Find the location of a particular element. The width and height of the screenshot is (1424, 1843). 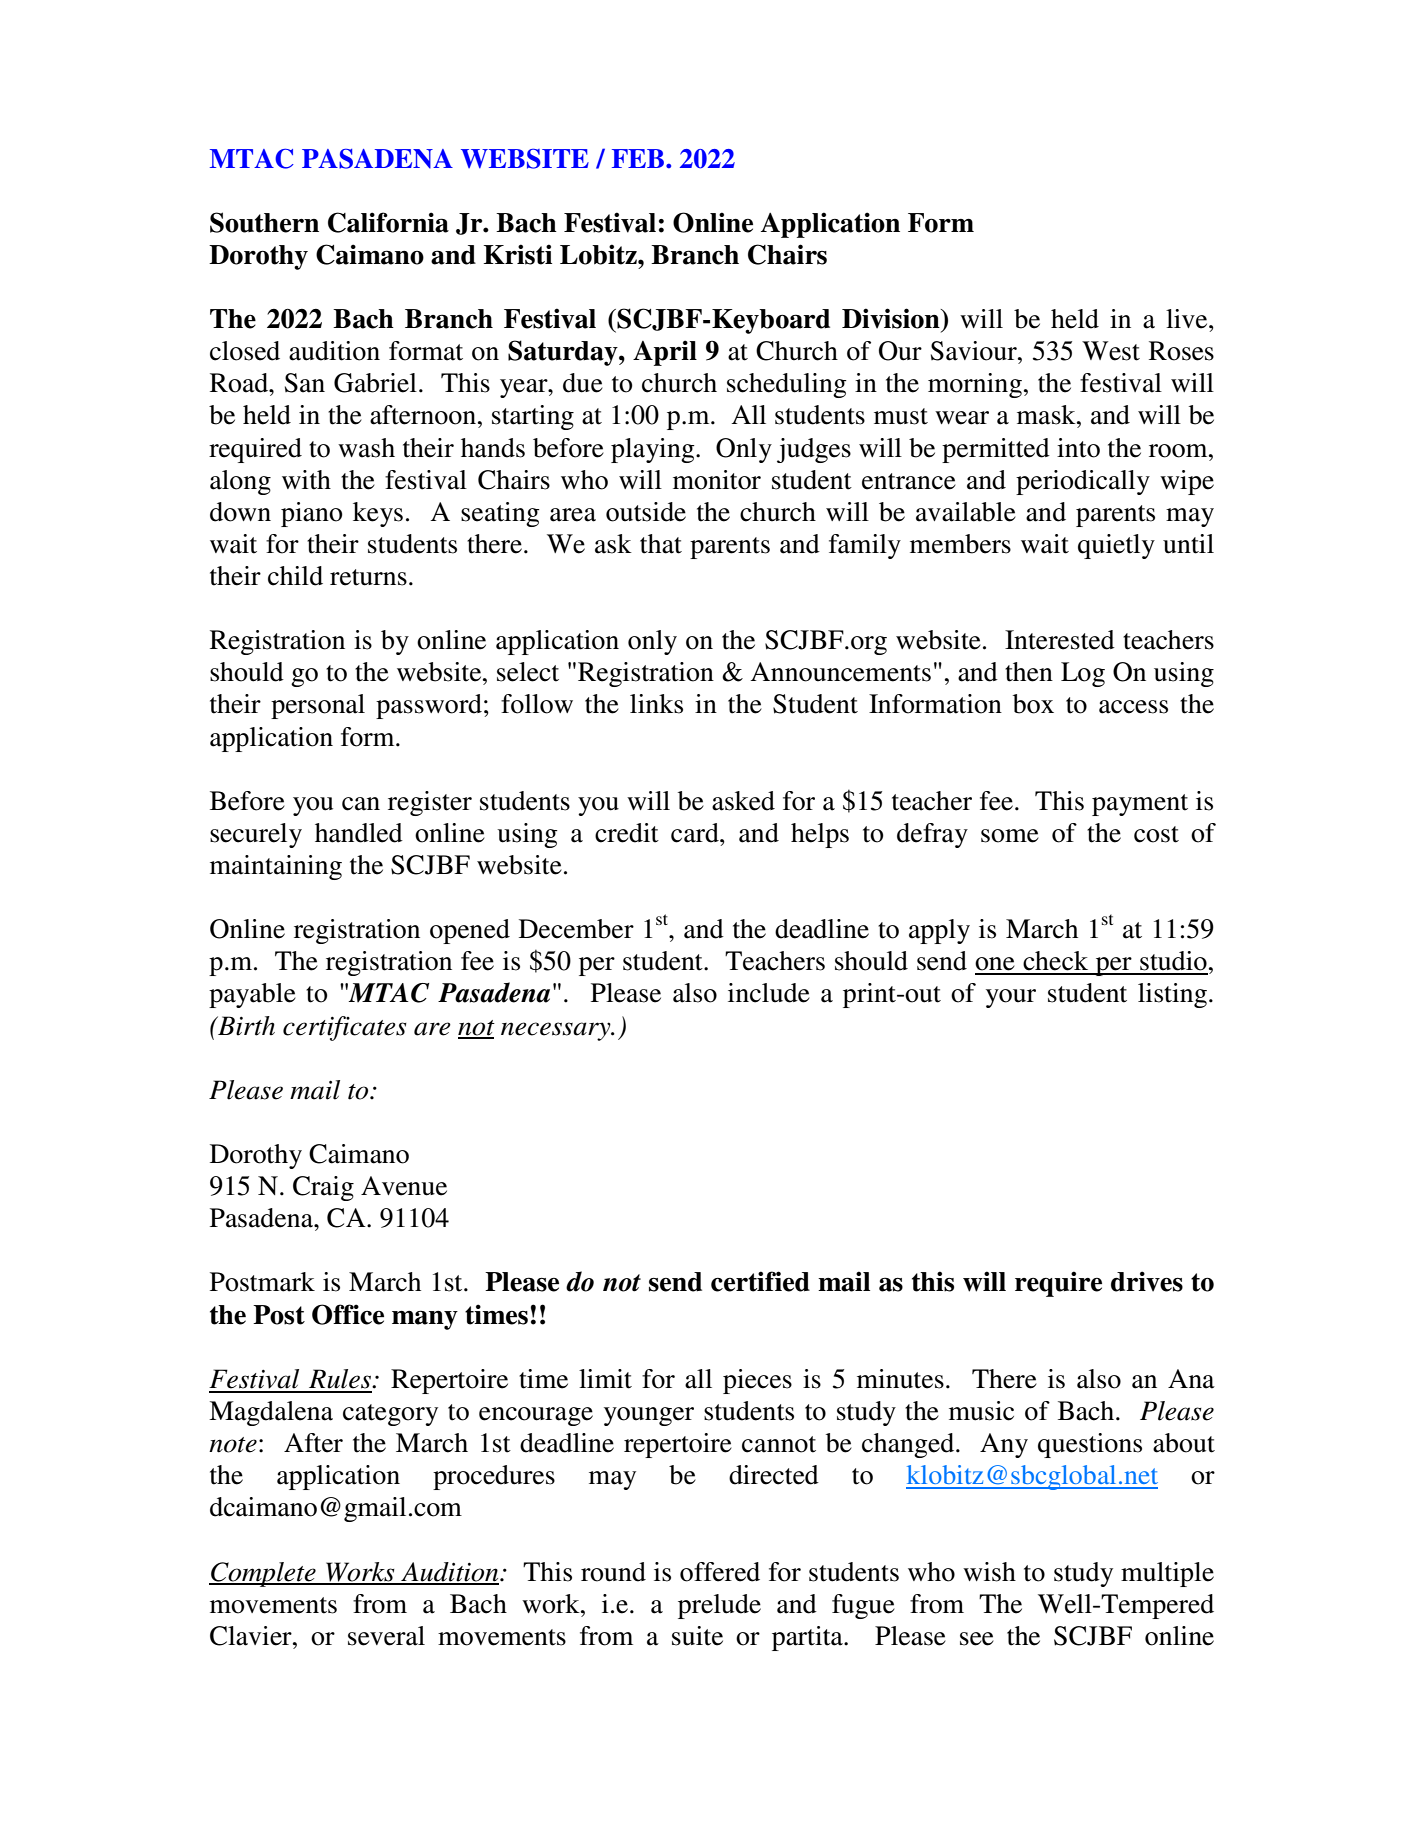

several is located at coordinates (386, 1636).
